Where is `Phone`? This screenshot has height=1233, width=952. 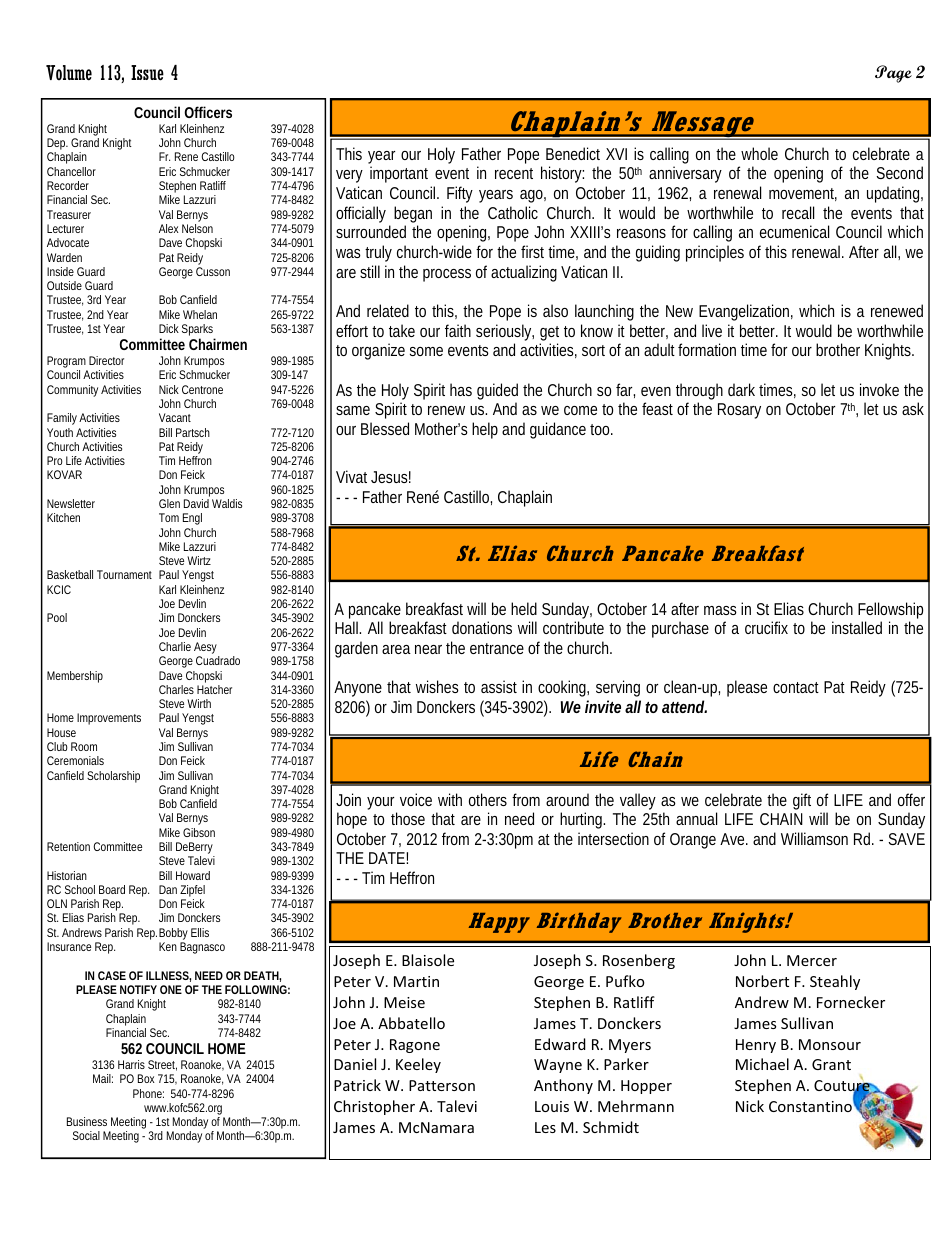 Phone is located at coordinates (148, 1093).
